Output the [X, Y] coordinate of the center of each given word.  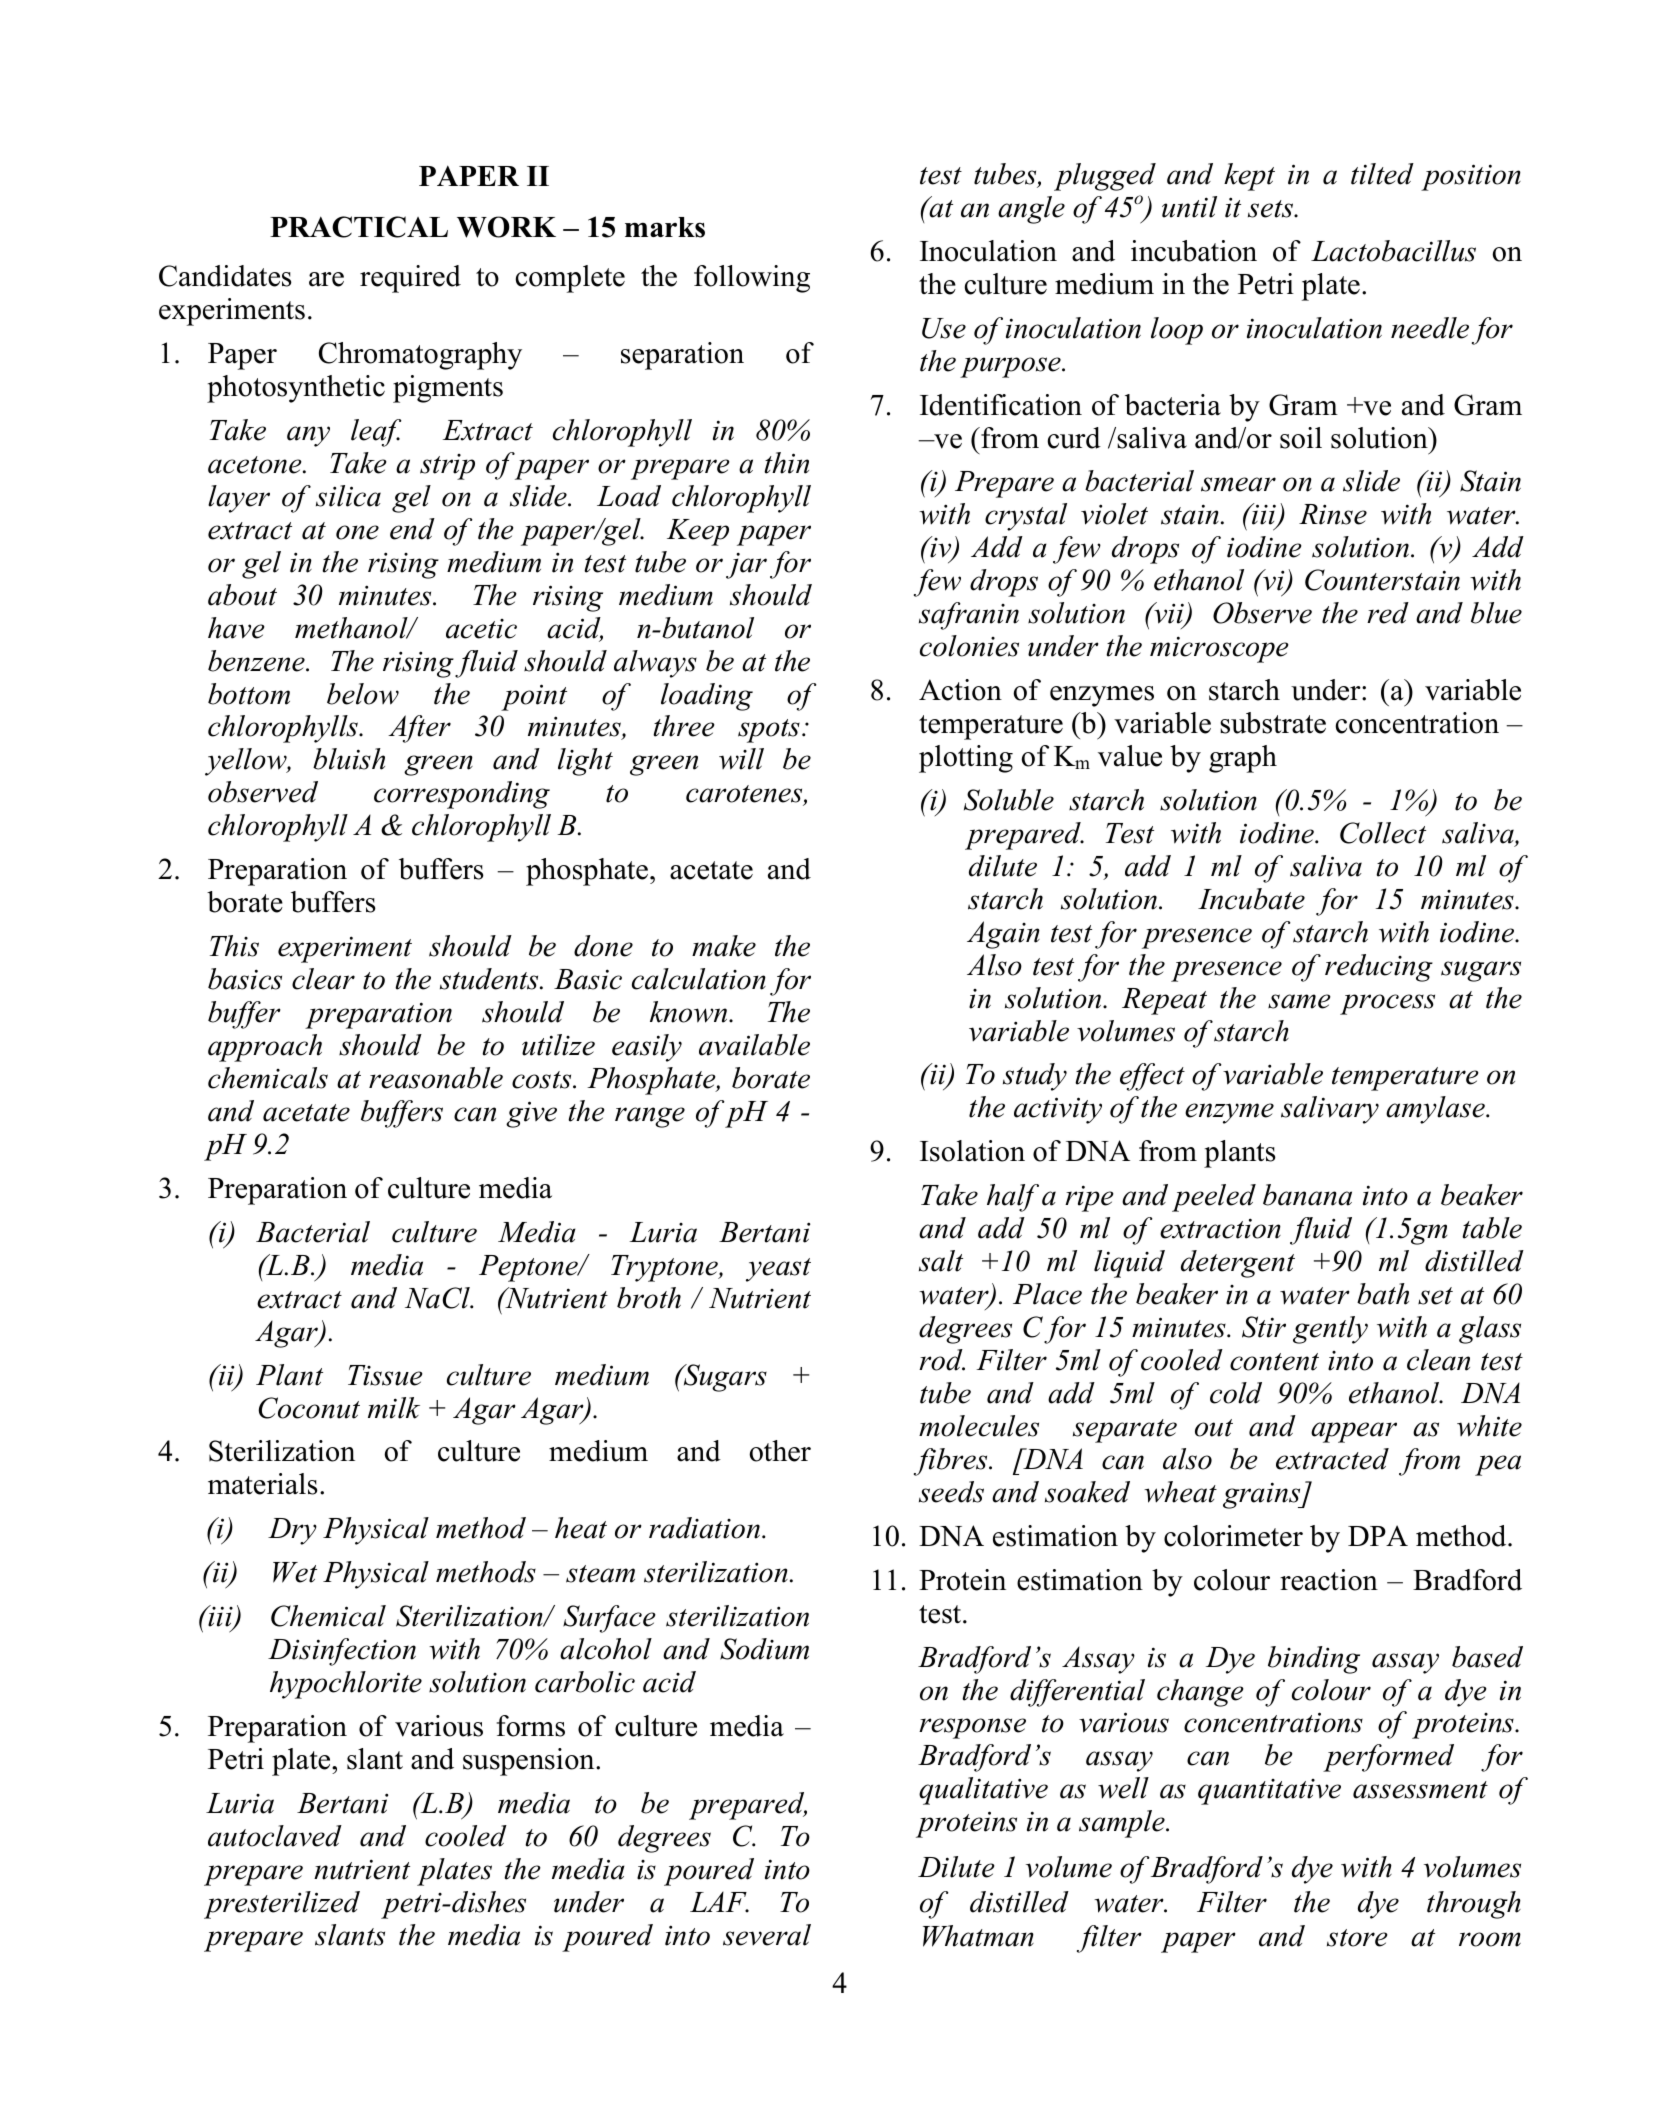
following [752, 279]
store [1357, 1938]
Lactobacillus [1393, 251]
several [767, 1935]
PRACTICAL [359, 227]
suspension [530, 1762]
